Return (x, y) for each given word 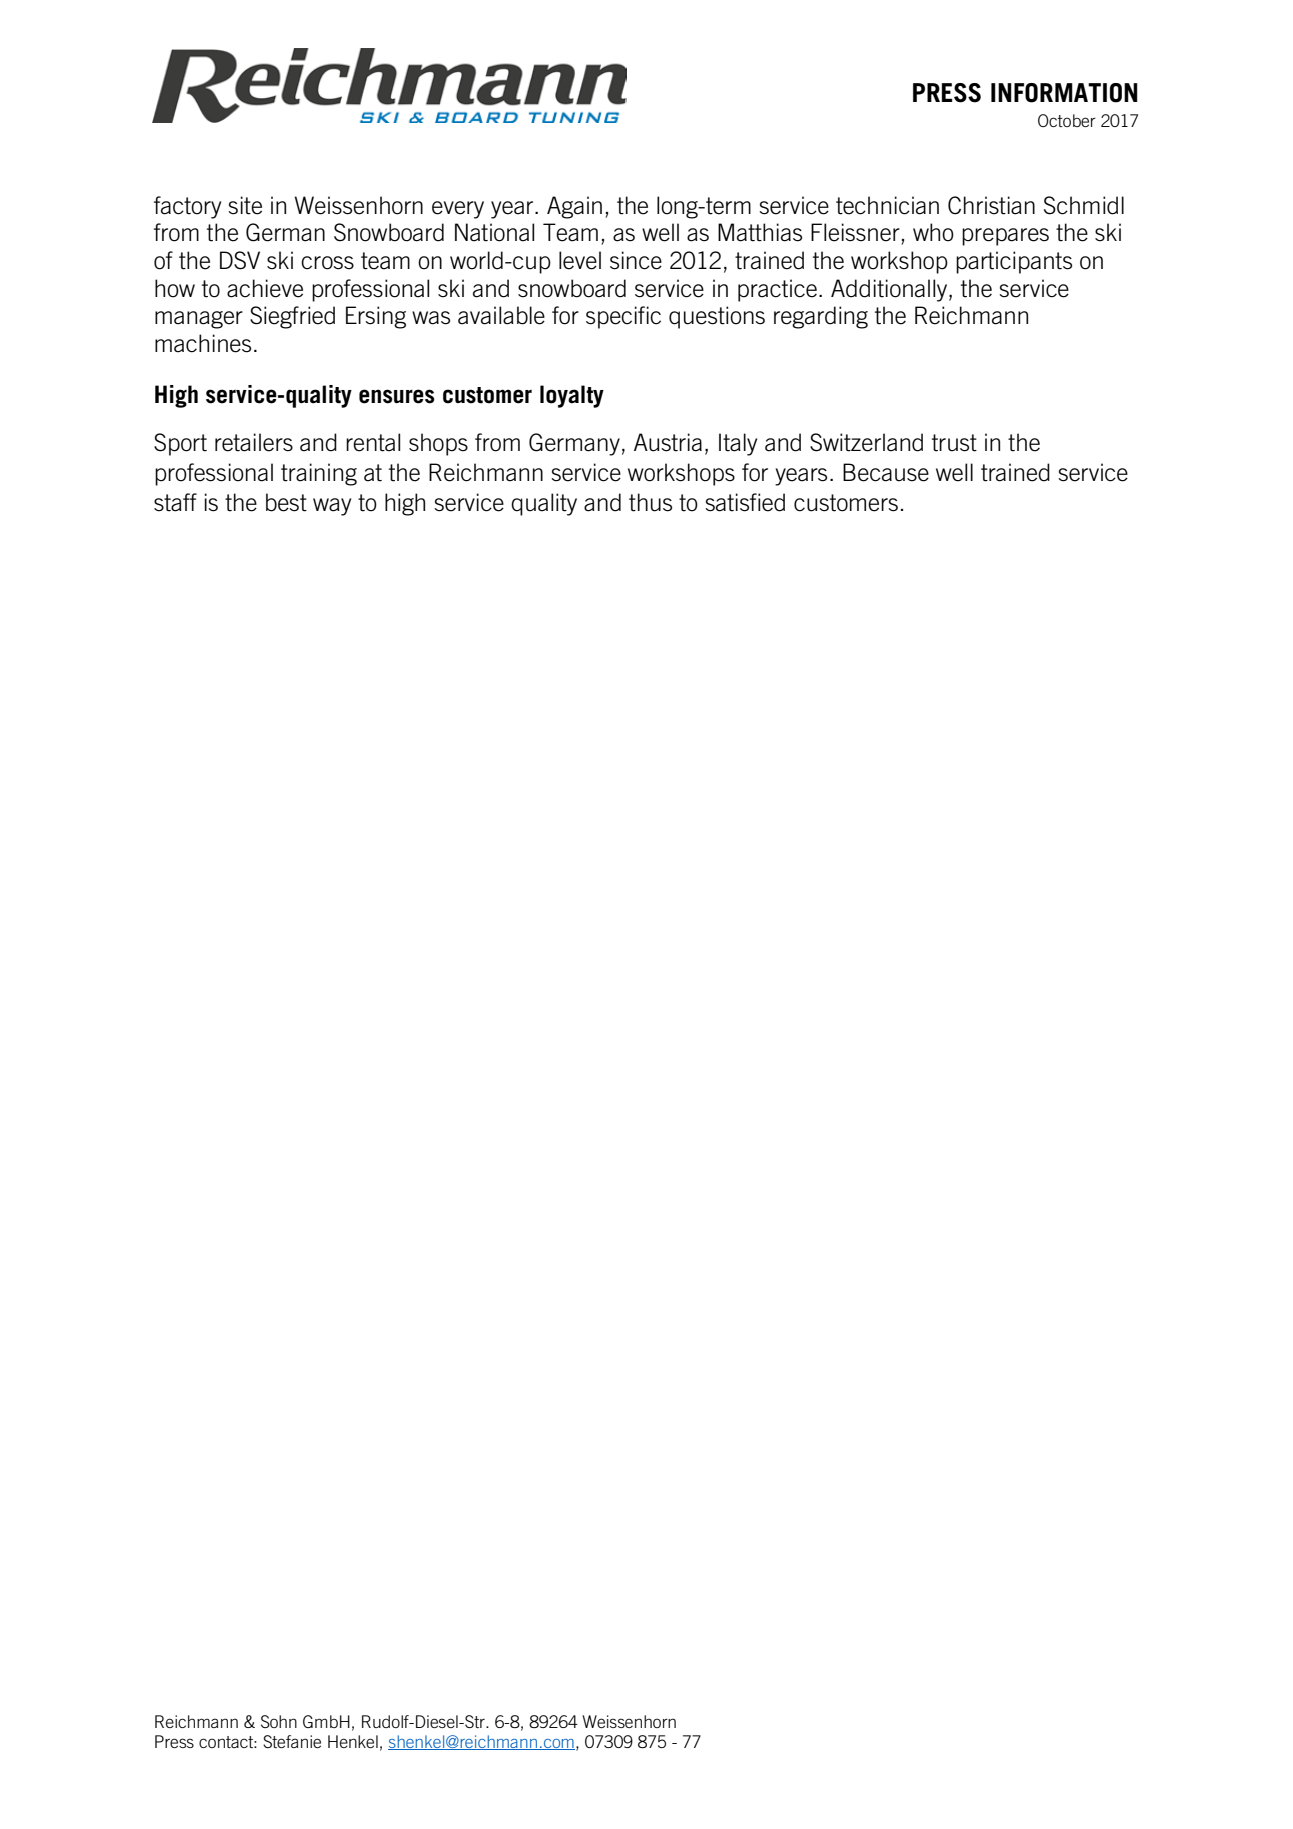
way (332, 507)
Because (886, 472)
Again (574, 207)
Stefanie (292, 1741)
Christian (991, 205)
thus (650, 502)
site (245, 205)
